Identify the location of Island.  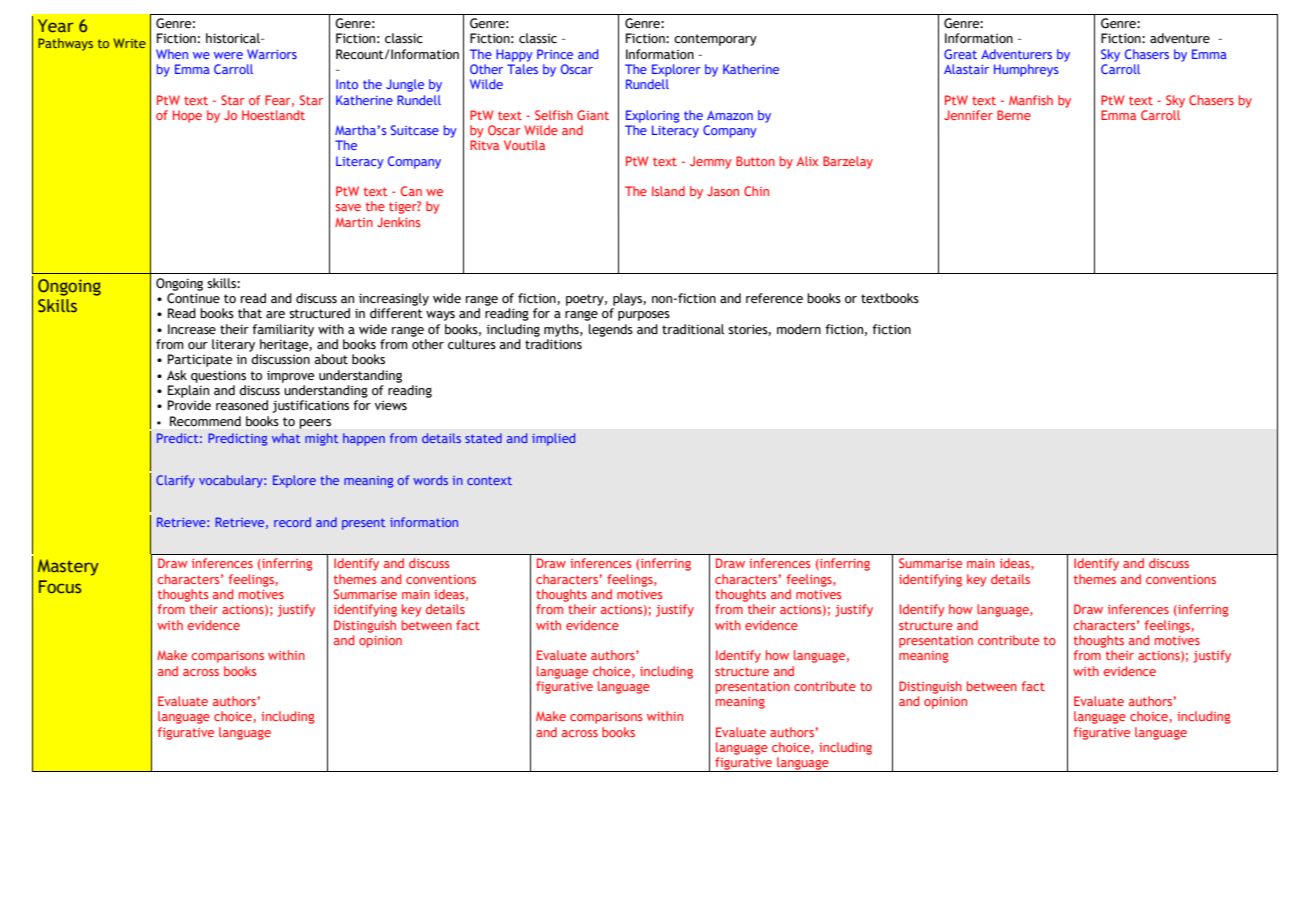
(668, 191).
